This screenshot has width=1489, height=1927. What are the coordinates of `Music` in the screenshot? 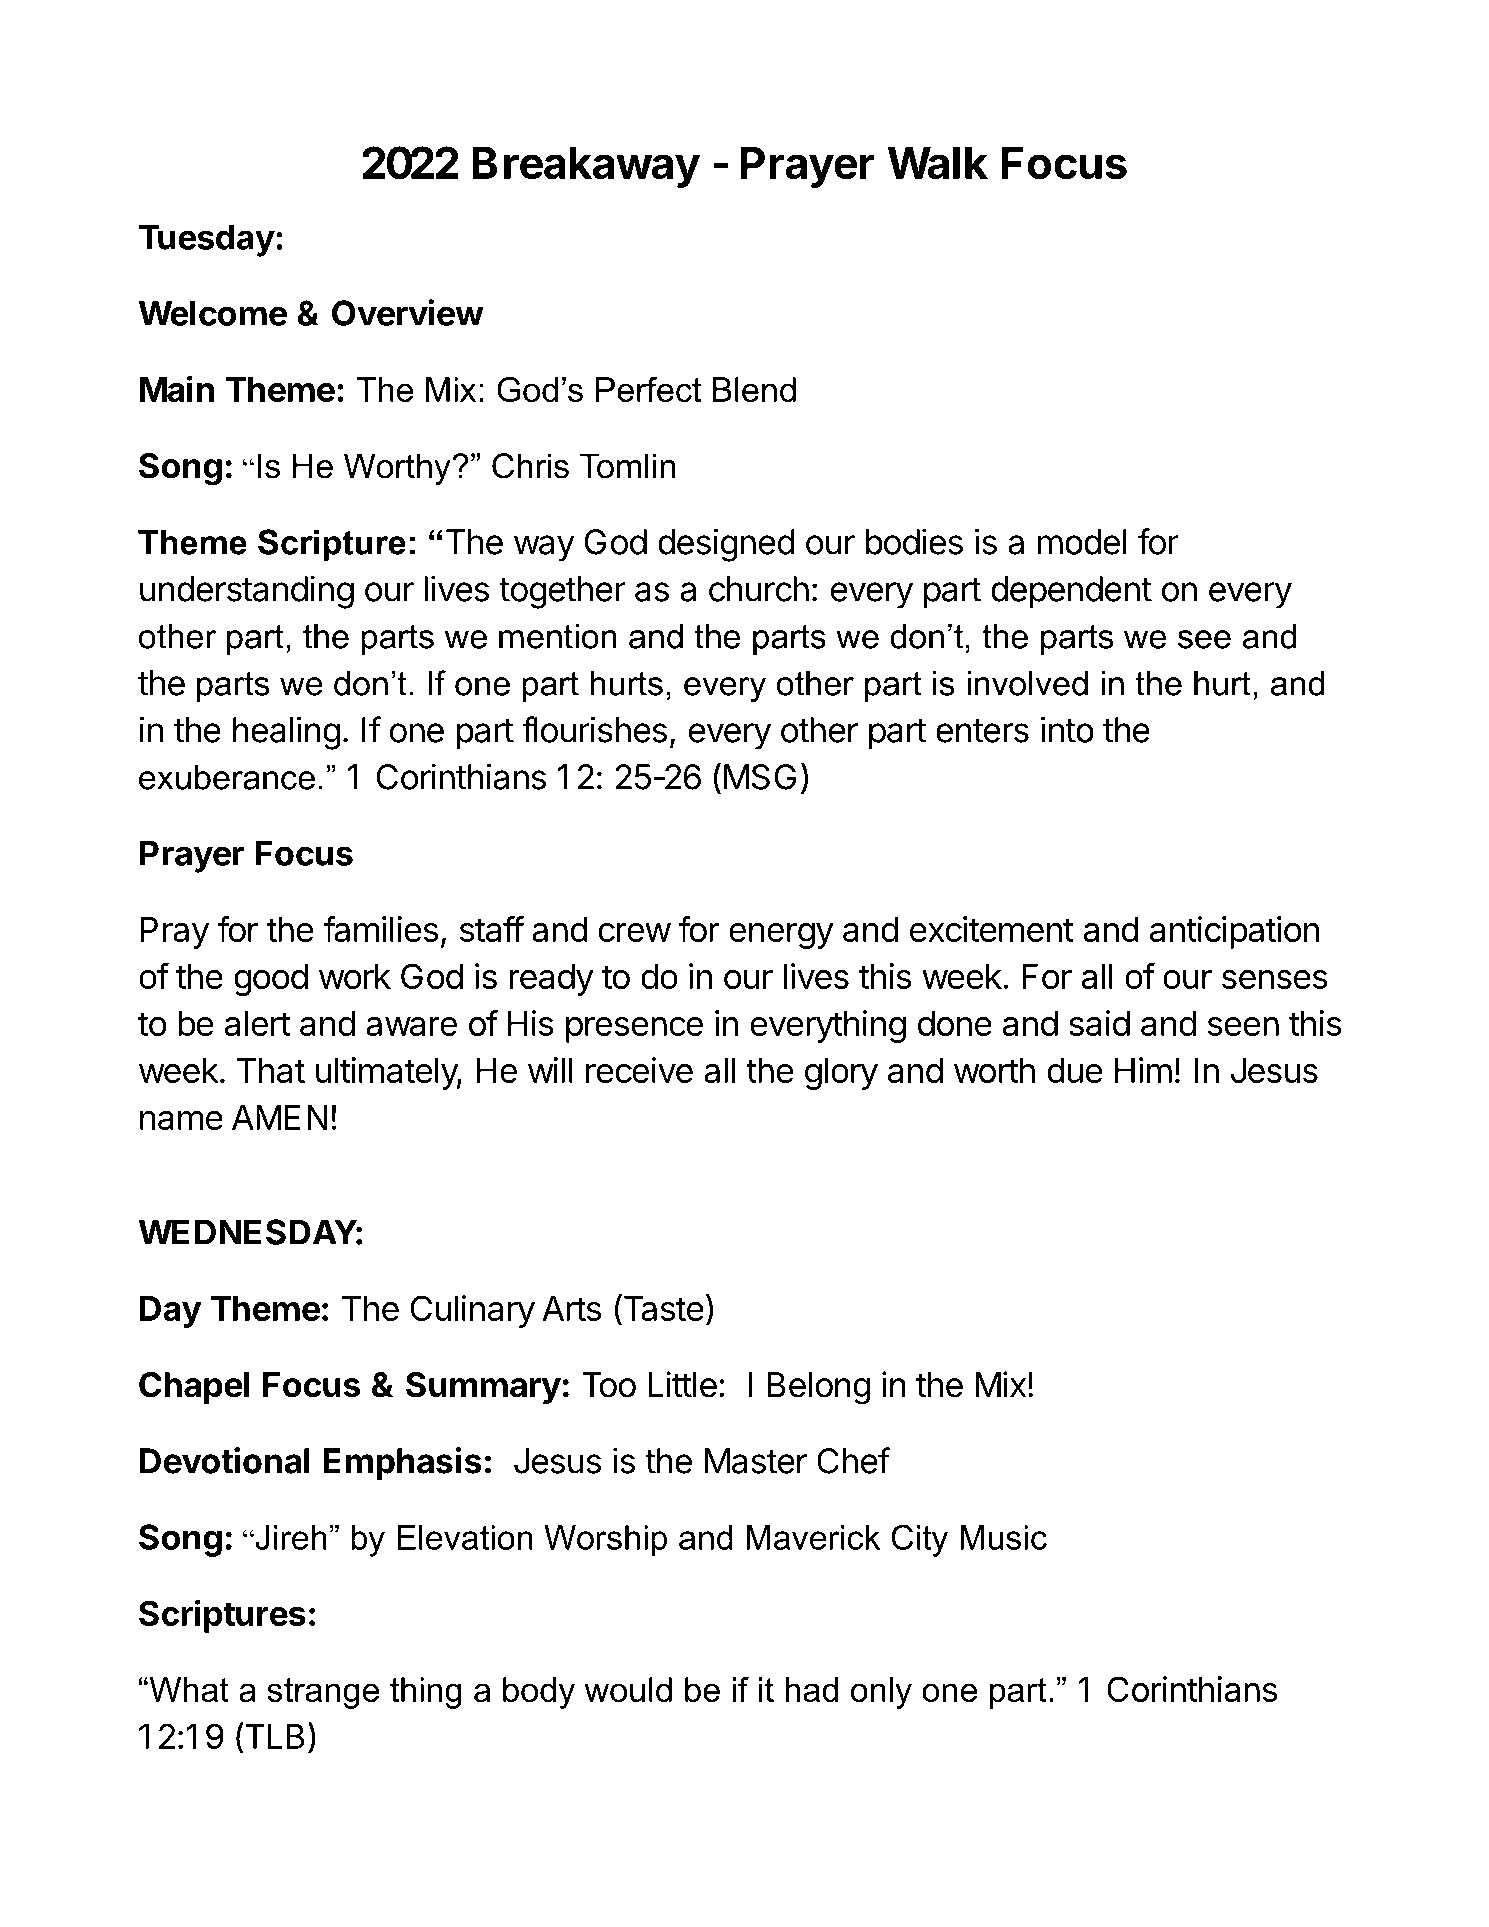 It's located at (1003, 1537).
